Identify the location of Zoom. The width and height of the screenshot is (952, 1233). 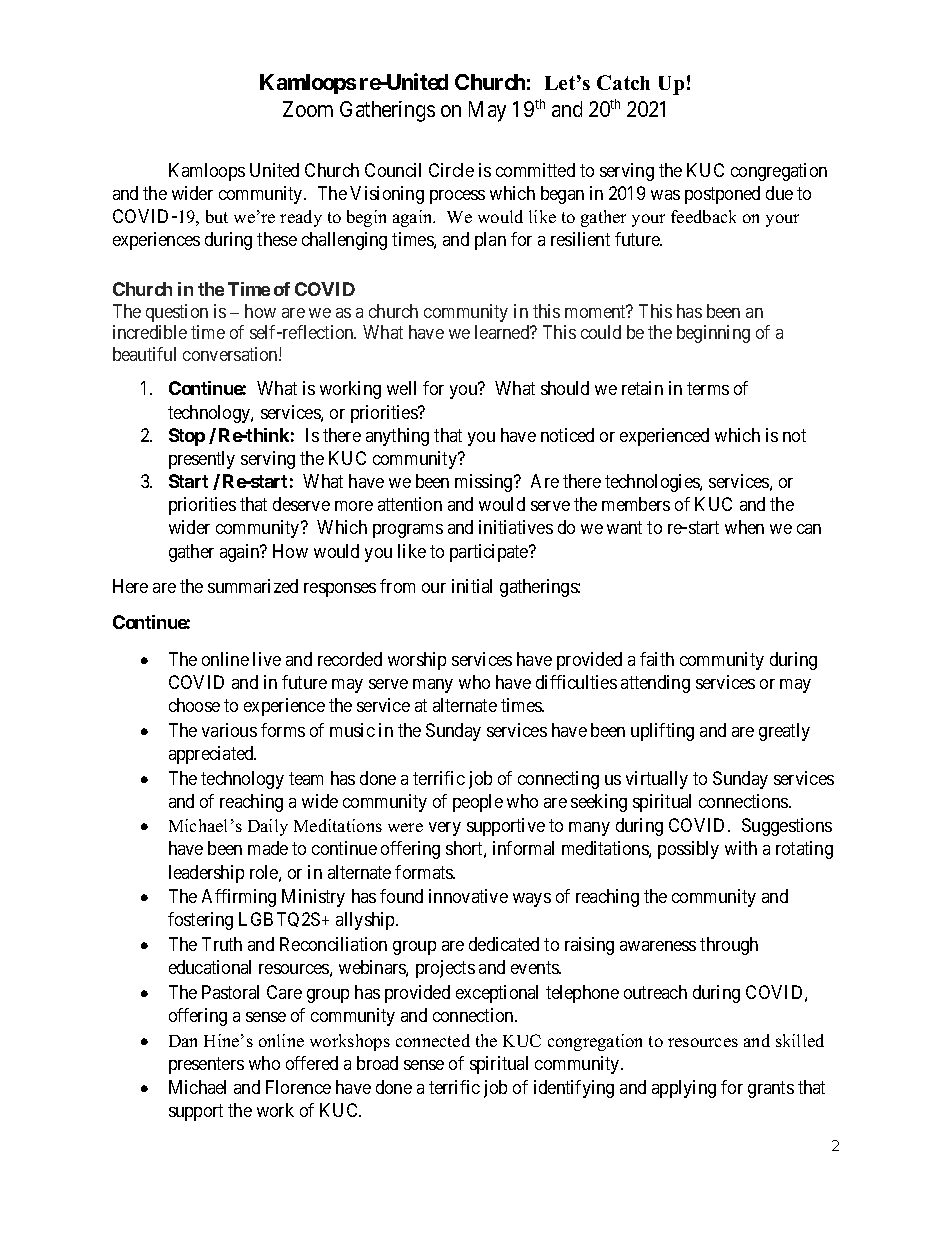
(308, 109).
